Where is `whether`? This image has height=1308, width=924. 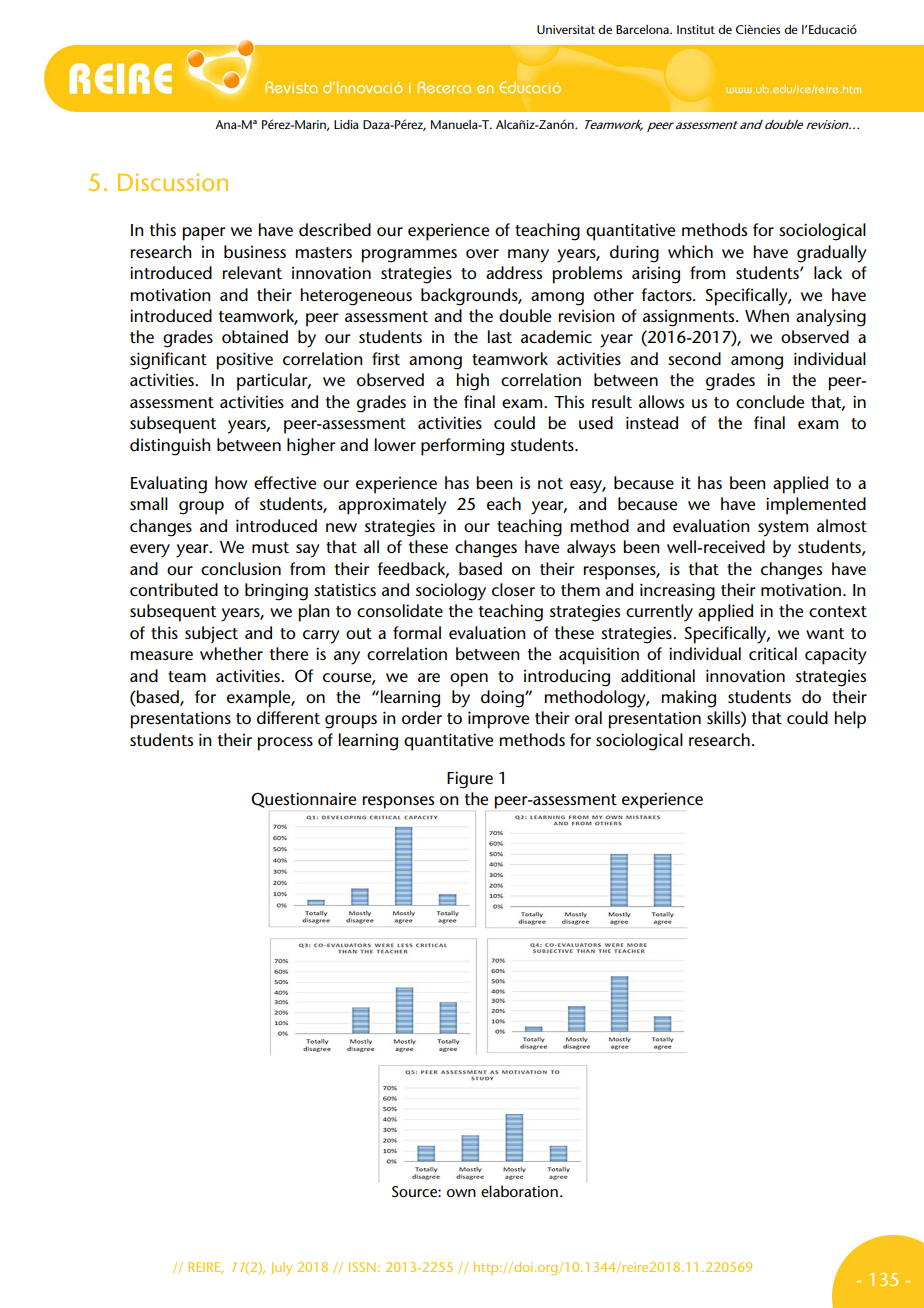
whether is located at coordinates (231, 653).
